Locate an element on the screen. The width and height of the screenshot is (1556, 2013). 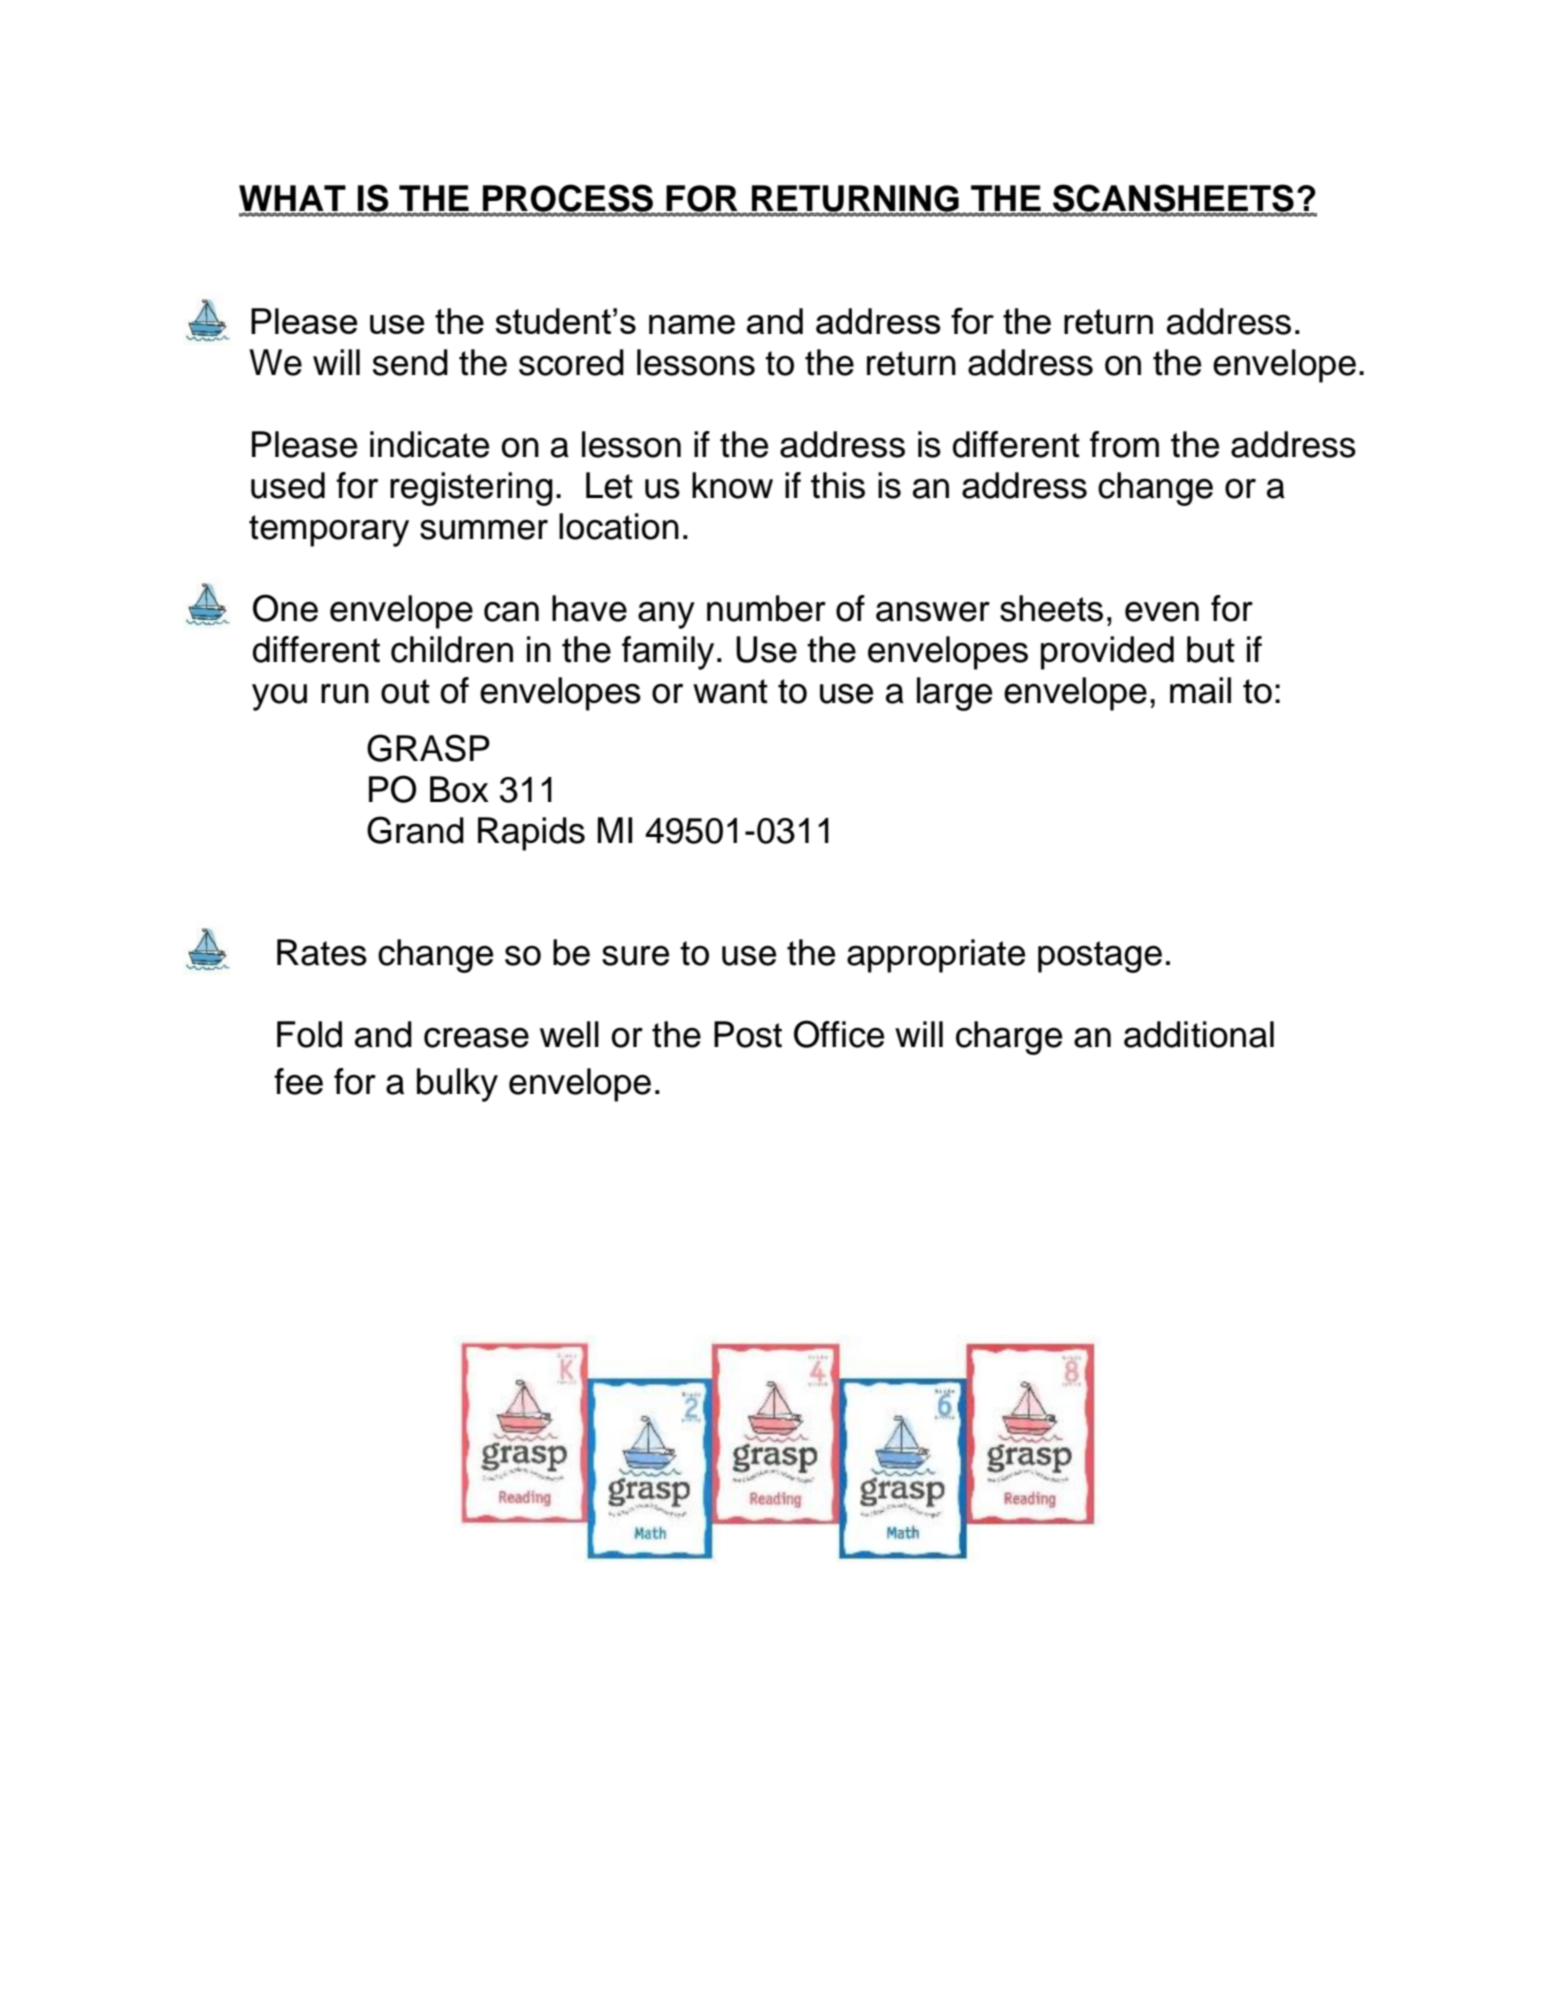
charge is located at coordinates (1009, 1038).
